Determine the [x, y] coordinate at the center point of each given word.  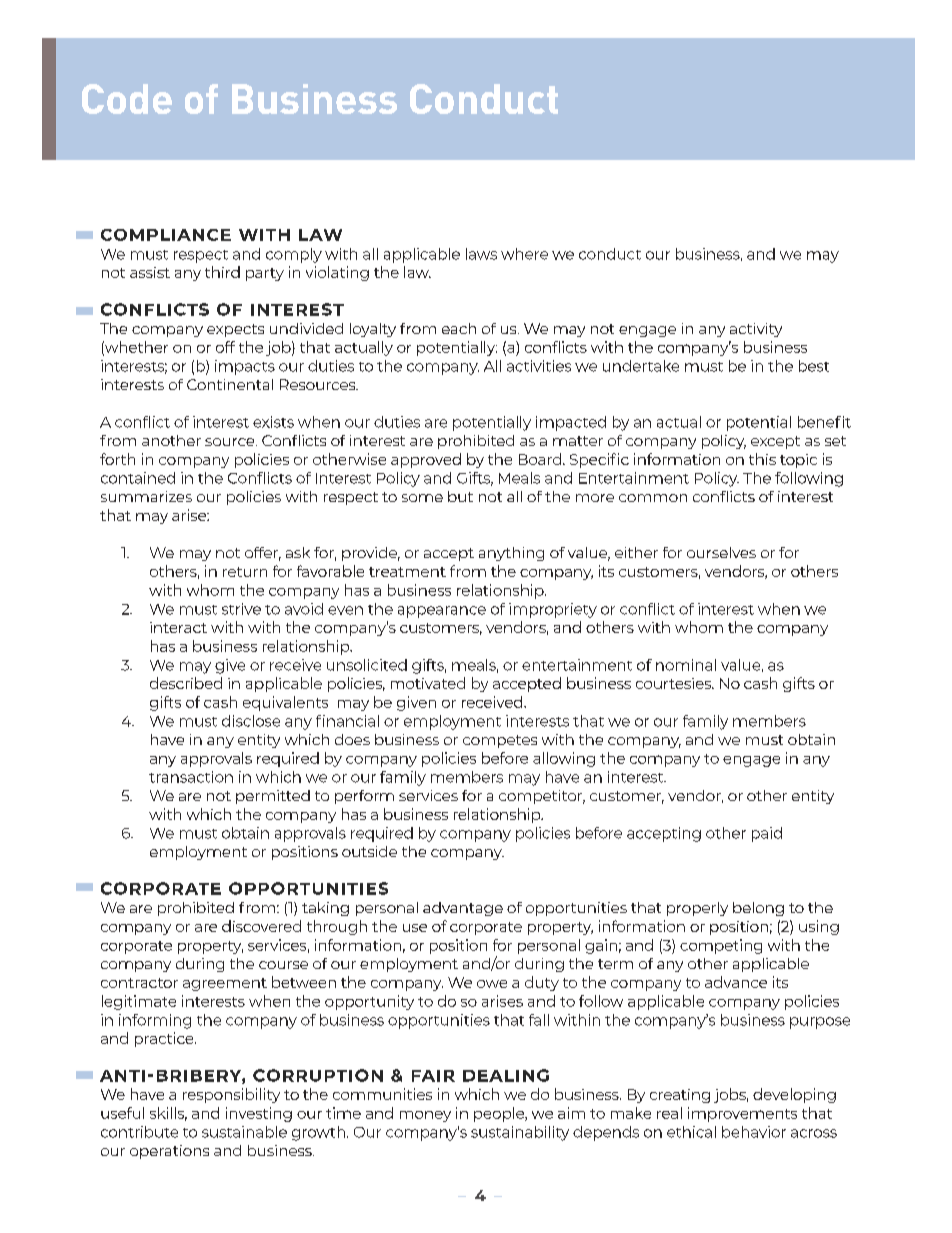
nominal [686, 665]
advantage [463, 909]
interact [178, 627]
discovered [261, 926]
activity [756, 330]
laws [481, 254]
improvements [742, 1114]
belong [758, 909]
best [814, 366]
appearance [442, 612]
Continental [230, 384]
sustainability [520, 1133]
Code [127, 99]
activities [539, 366]
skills [168, 1114]
